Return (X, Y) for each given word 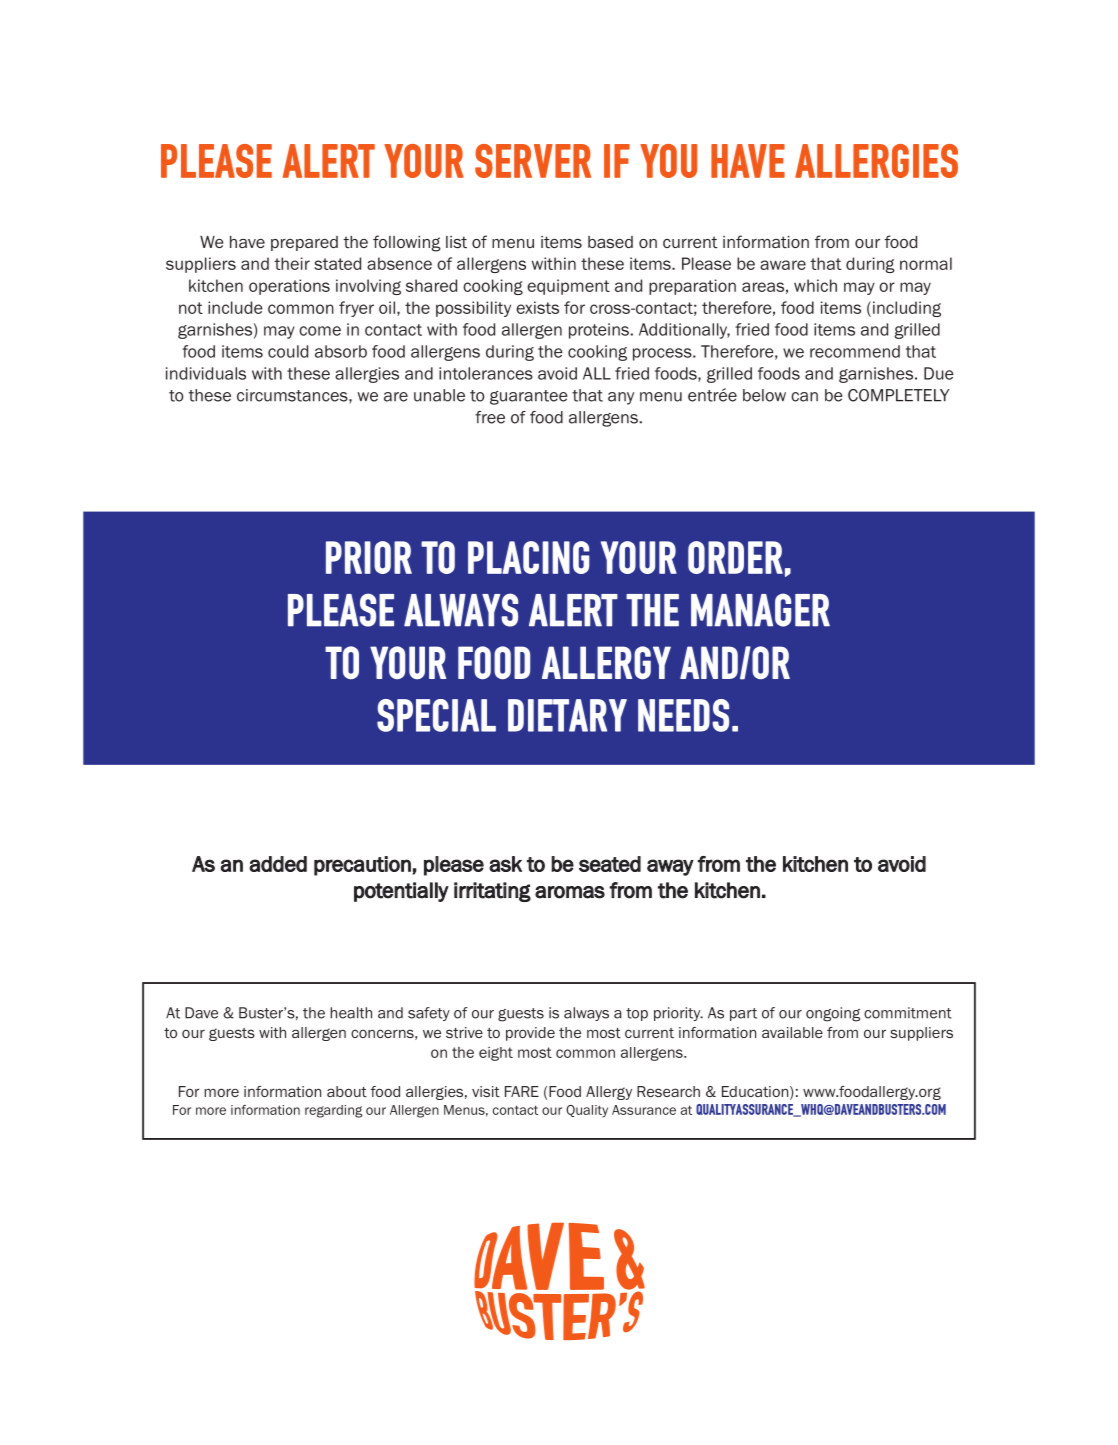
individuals (206, 373)
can (804, 397)
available (792, 1032)
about (347, 1091)
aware (783, 265)
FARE (522, 1091)
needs (683, 715)
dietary (567, 715)
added (278, 864)
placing (528, 557)
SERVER (533, 161)
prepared (304, 243)
